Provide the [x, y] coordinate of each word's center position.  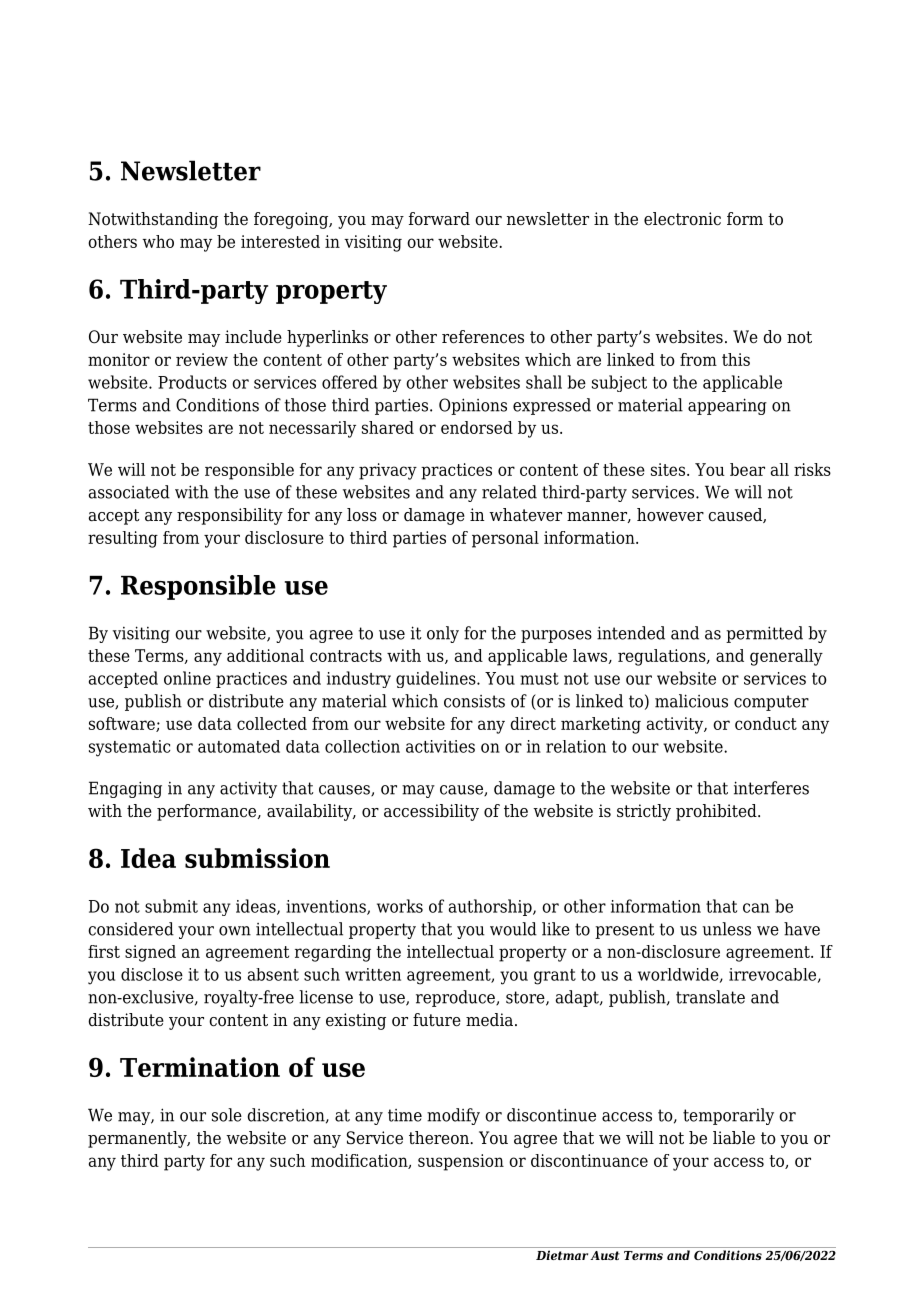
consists [474, 701]
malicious [691, 701]
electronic [682, 219]
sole [227, 1115]
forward [439, 219]
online [187, 678]
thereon [440, 1138]
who [158, 241]
